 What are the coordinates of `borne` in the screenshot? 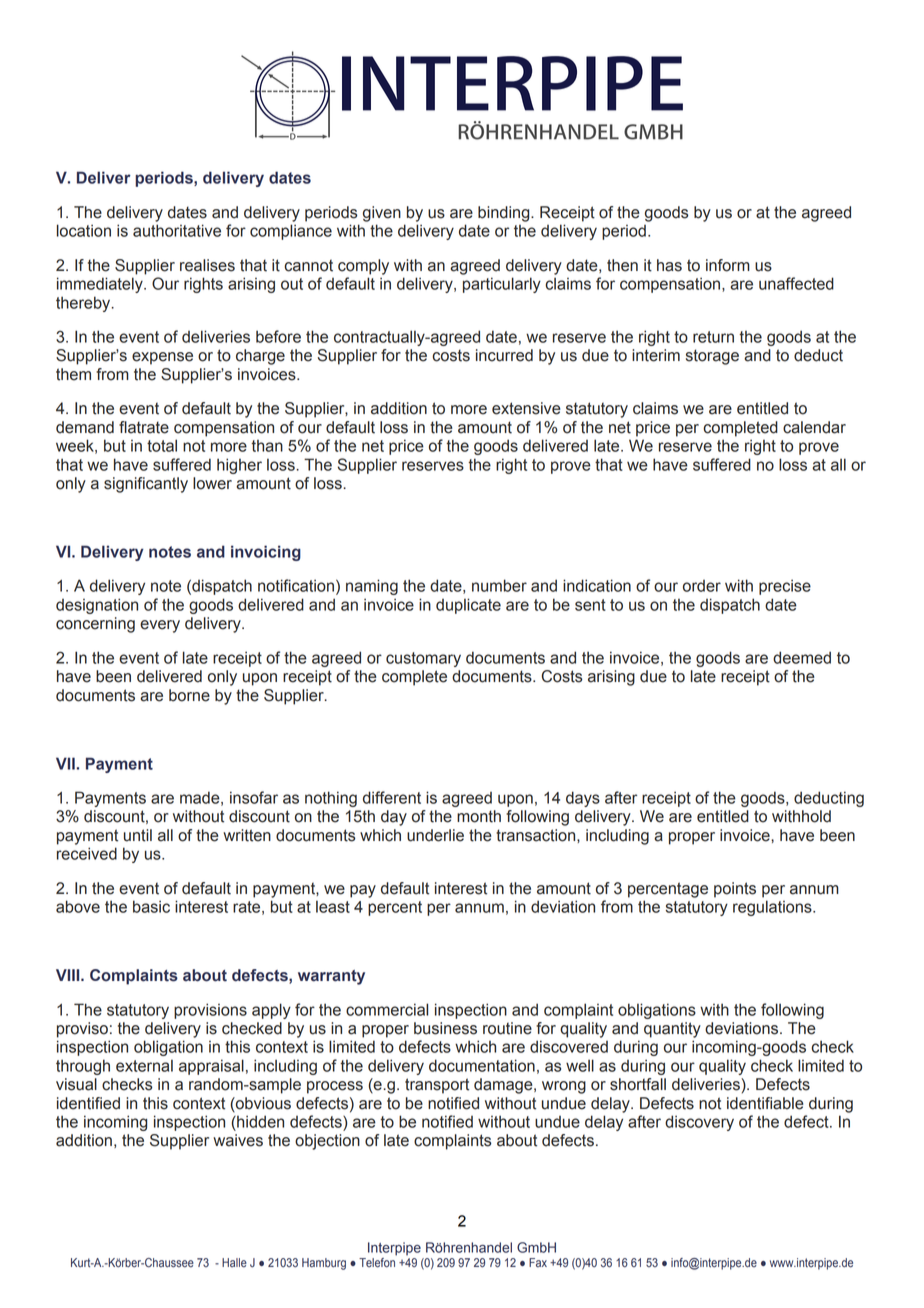 It's located at (189, 695).
